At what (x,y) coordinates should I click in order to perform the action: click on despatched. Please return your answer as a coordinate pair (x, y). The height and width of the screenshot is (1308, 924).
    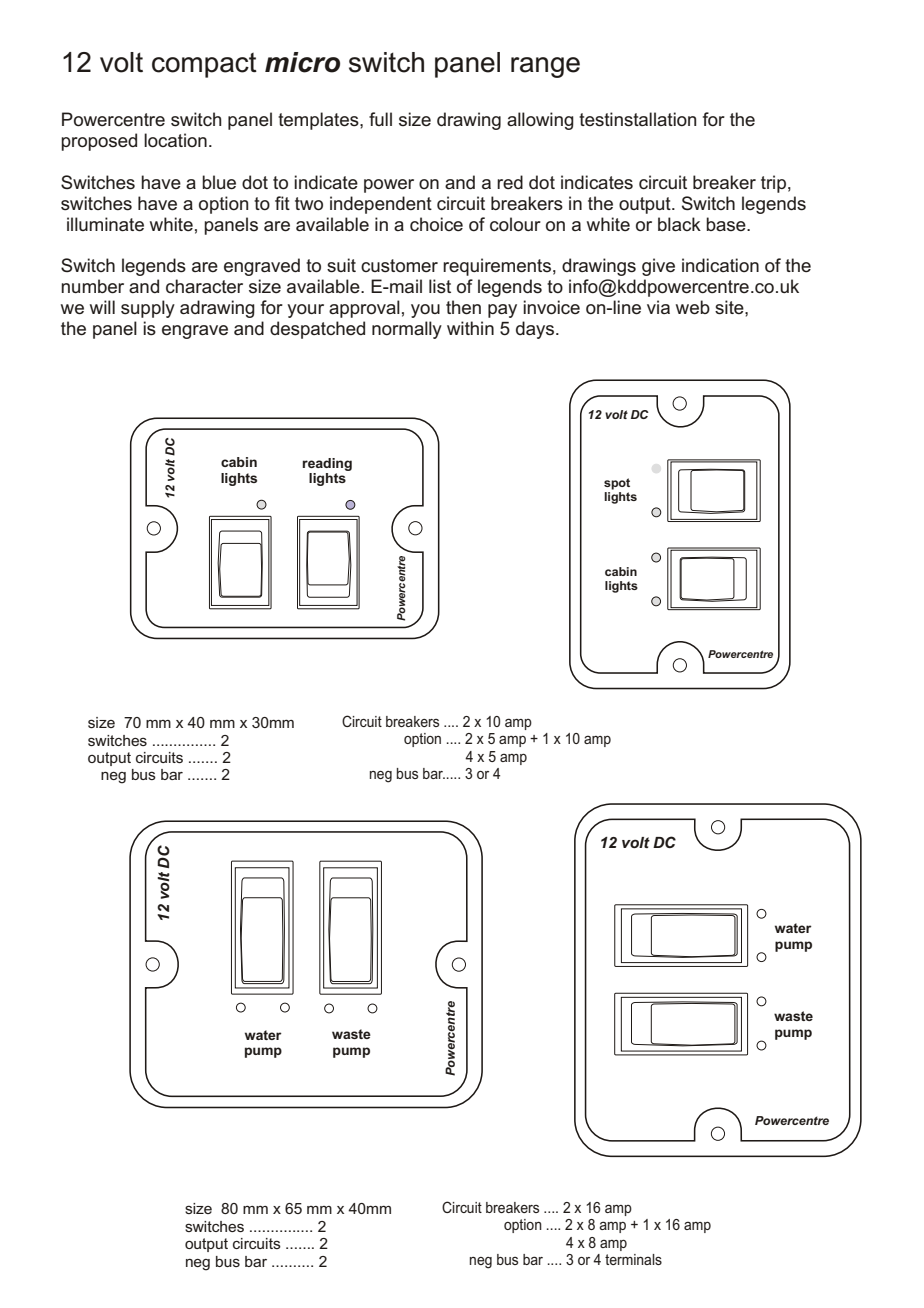
    Looking at the image, I should click on (317, 330).
